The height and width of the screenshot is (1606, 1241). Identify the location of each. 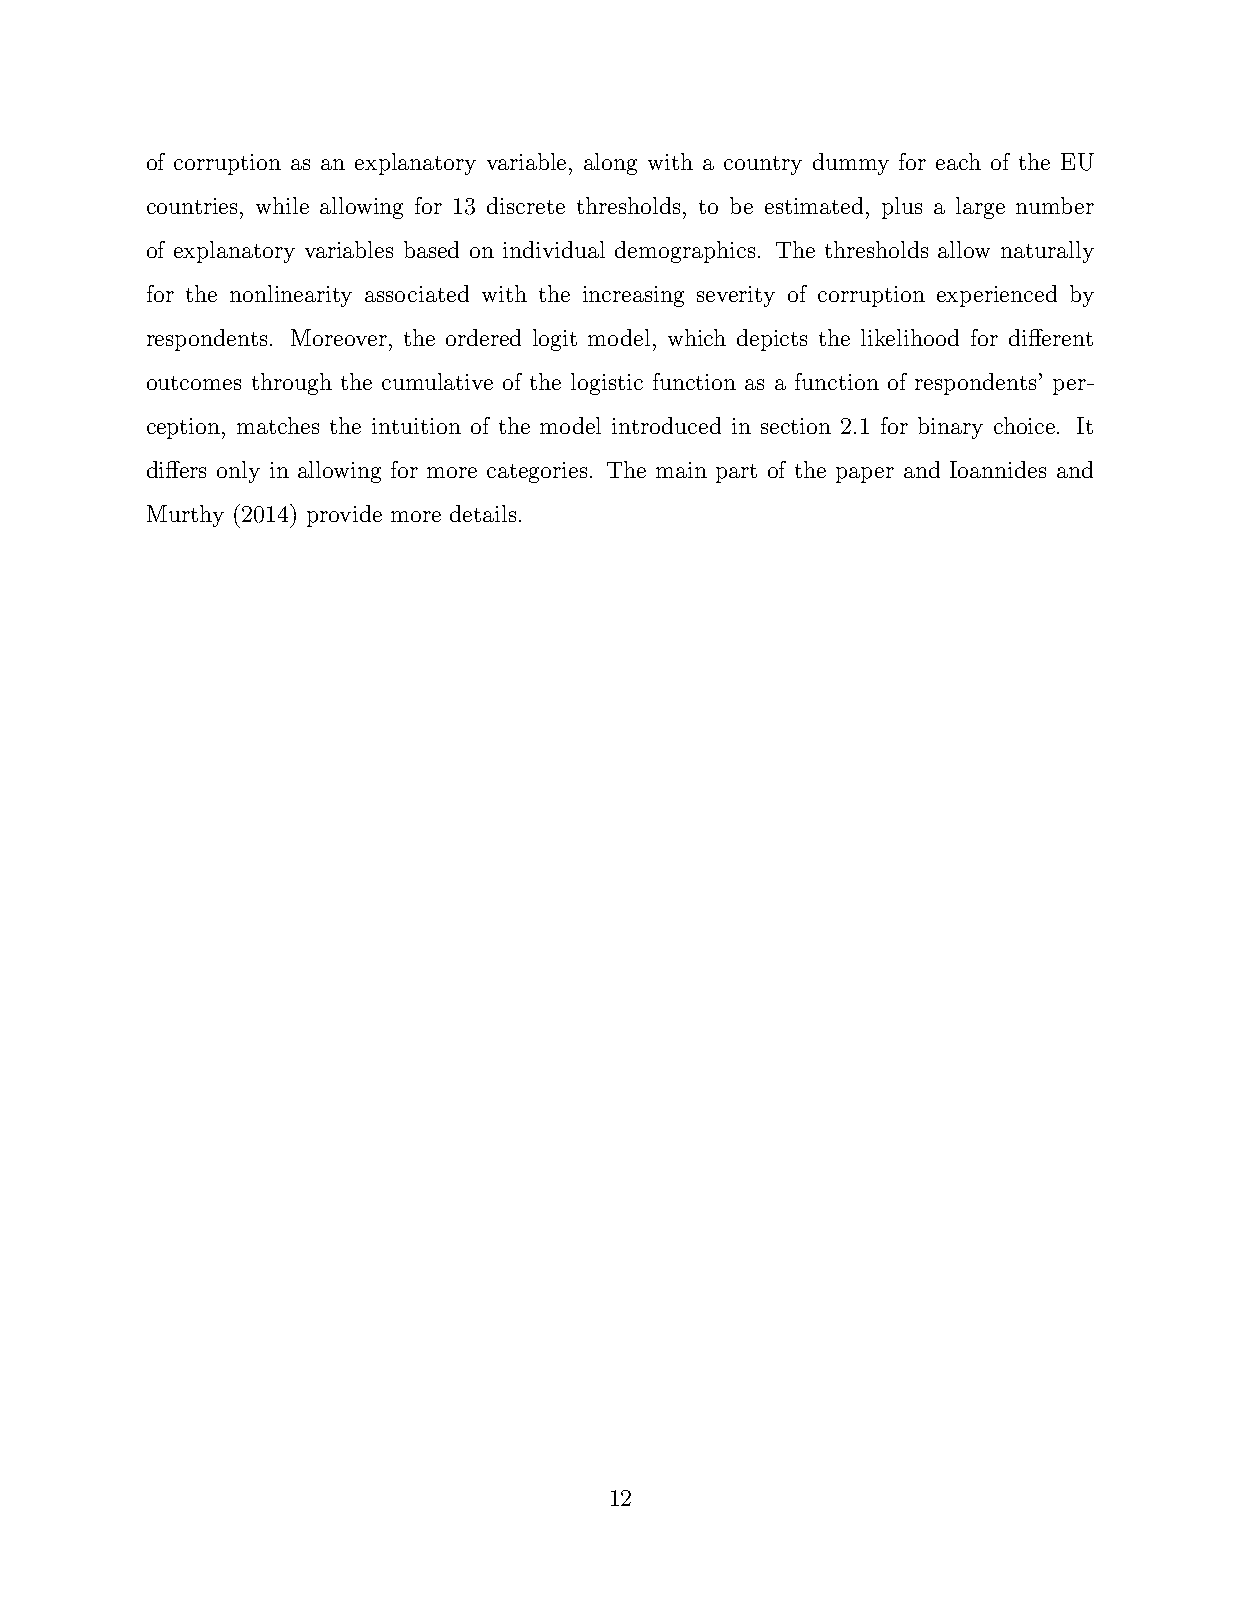
(958, 161).
